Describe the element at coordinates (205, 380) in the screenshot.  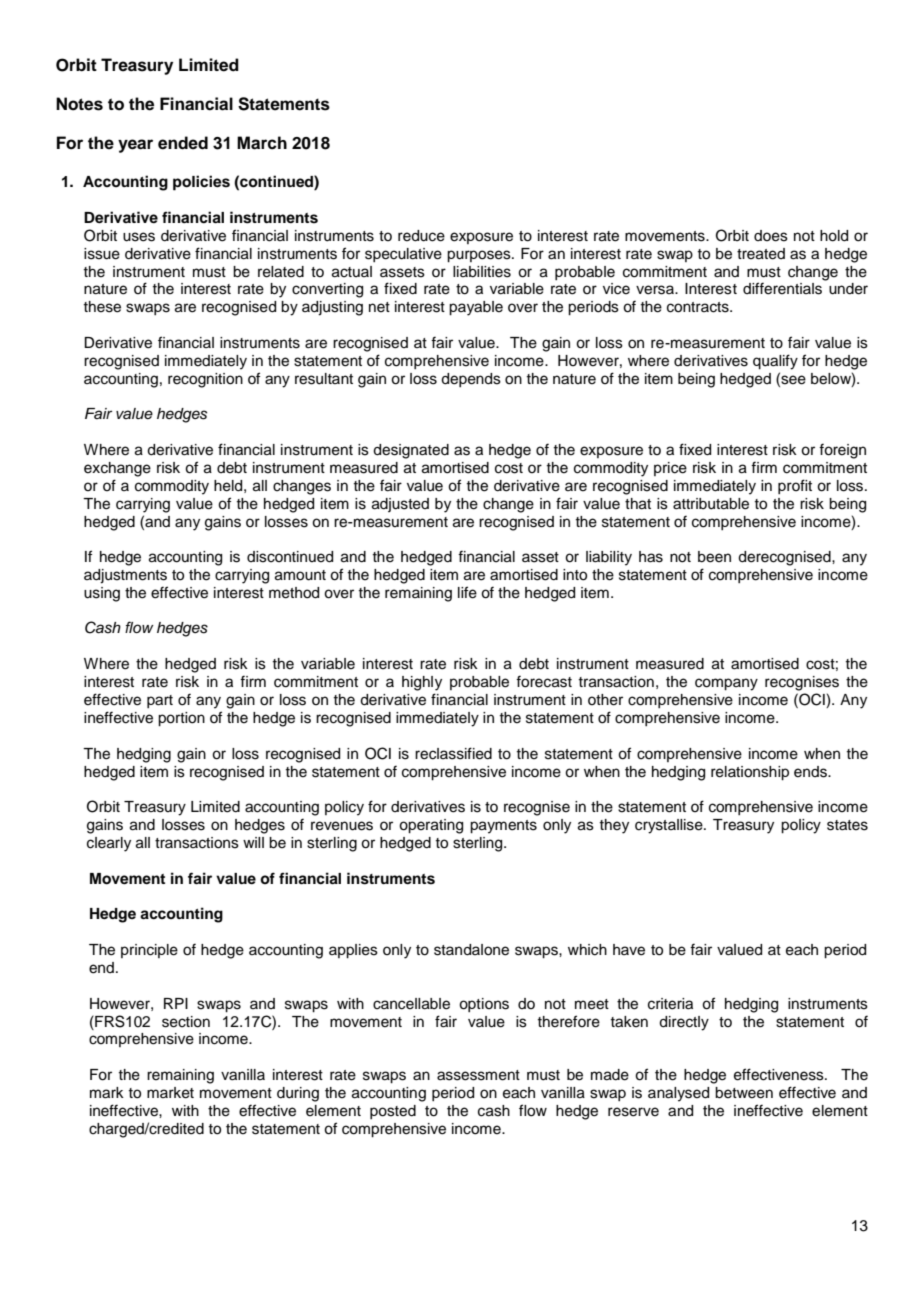
I see `recognition` at that location.
